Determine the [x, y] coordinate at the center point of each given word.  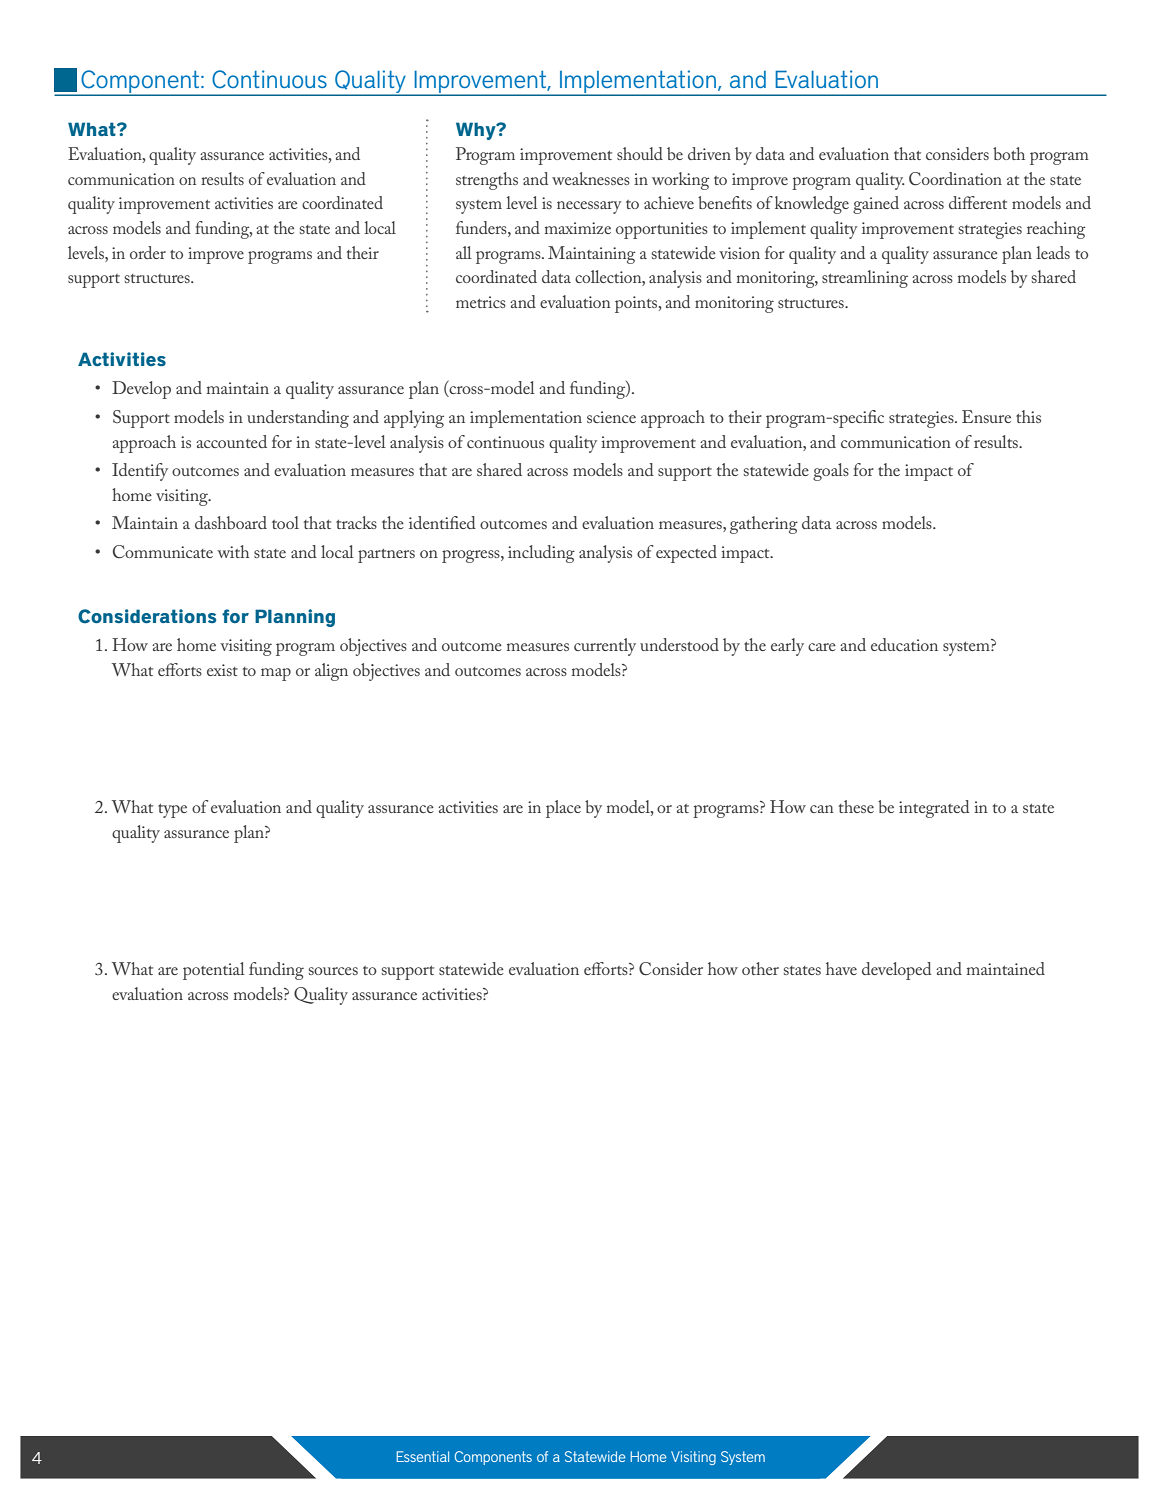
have [841, 968]
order [148, 252]
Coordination [955, 179]
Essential [422, 1456]
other [760, 968]
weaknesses [591, 178]
